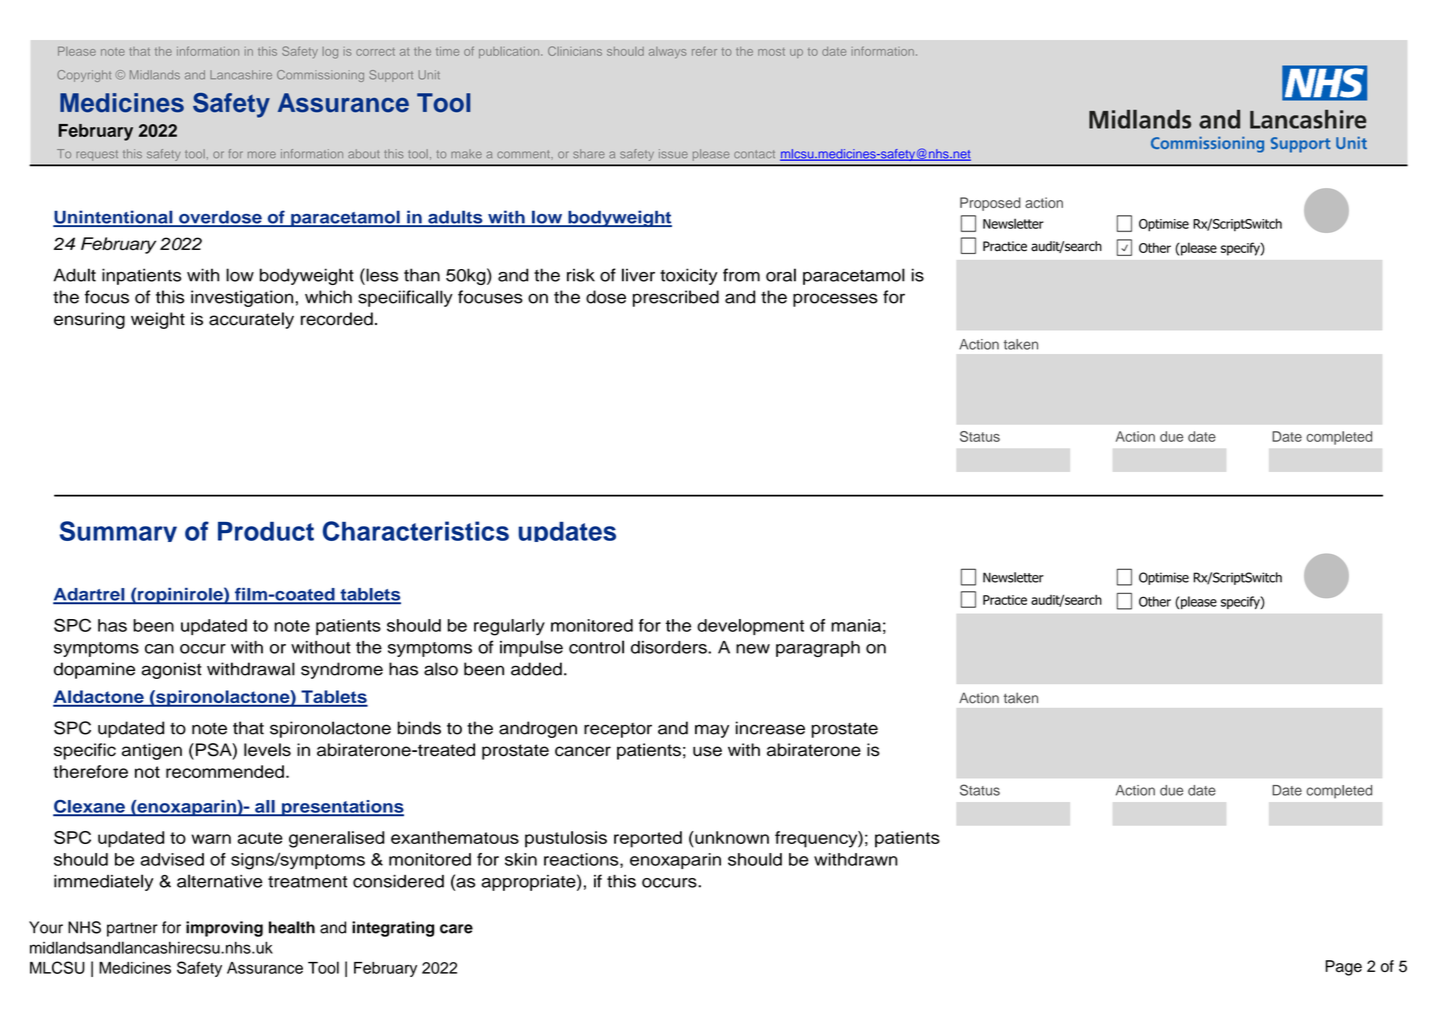 The width and height of the screenshot is (1438, 1017). Describe the element at coordinates (1343, 968) in the screenshot. I see `Page` at that location.
